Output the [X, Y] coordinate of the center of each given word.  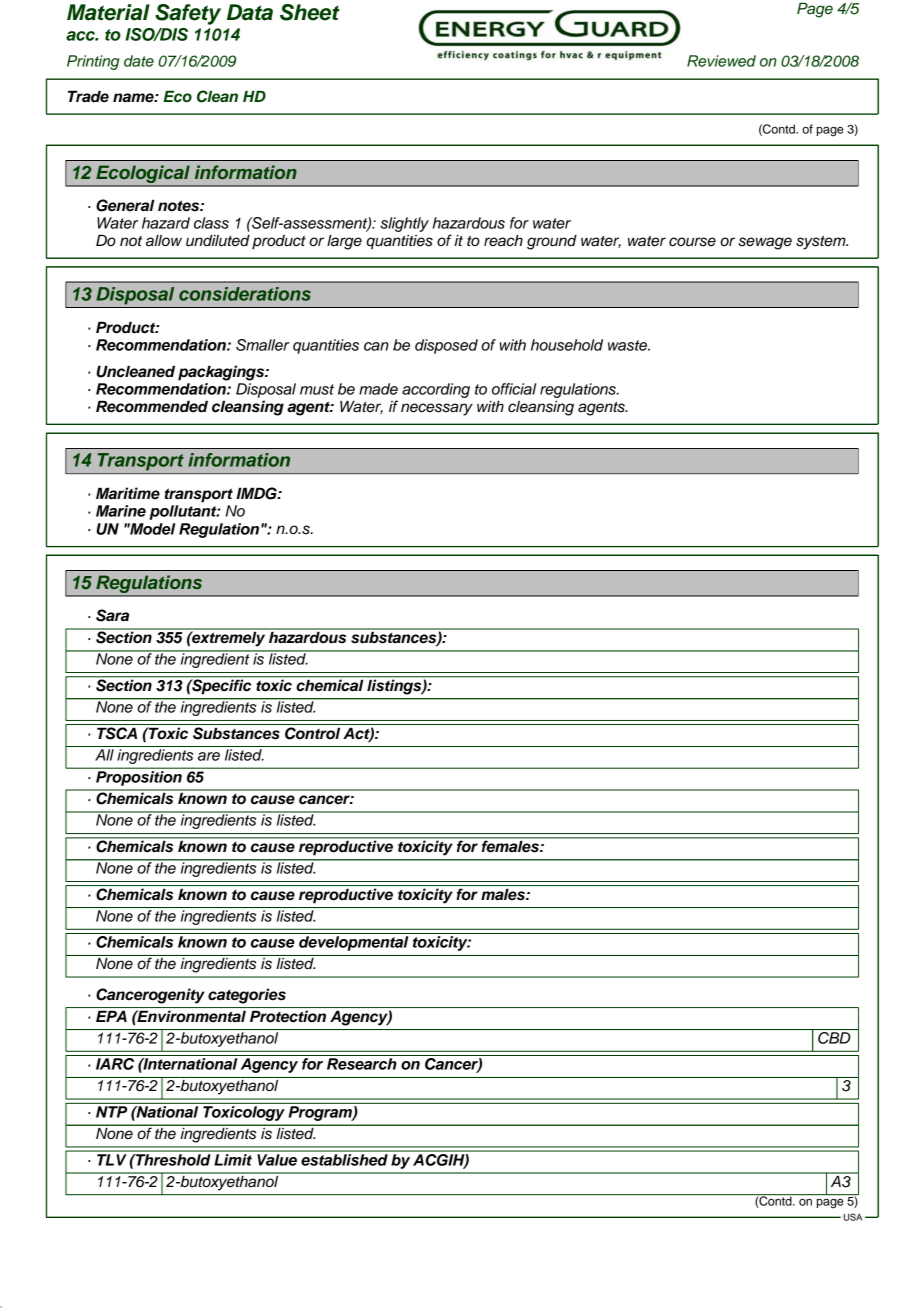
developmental [353, 943]
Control [312, 733]
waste [629, 345]
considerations [245, 294]
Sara [112, 615]
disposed [446, 346]
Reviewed [721, 61]
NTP [111, 1112]
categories [247, 996]
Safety [188, 14]
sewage [765, 243]
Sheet [310, 12]
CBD [834, 1036]
